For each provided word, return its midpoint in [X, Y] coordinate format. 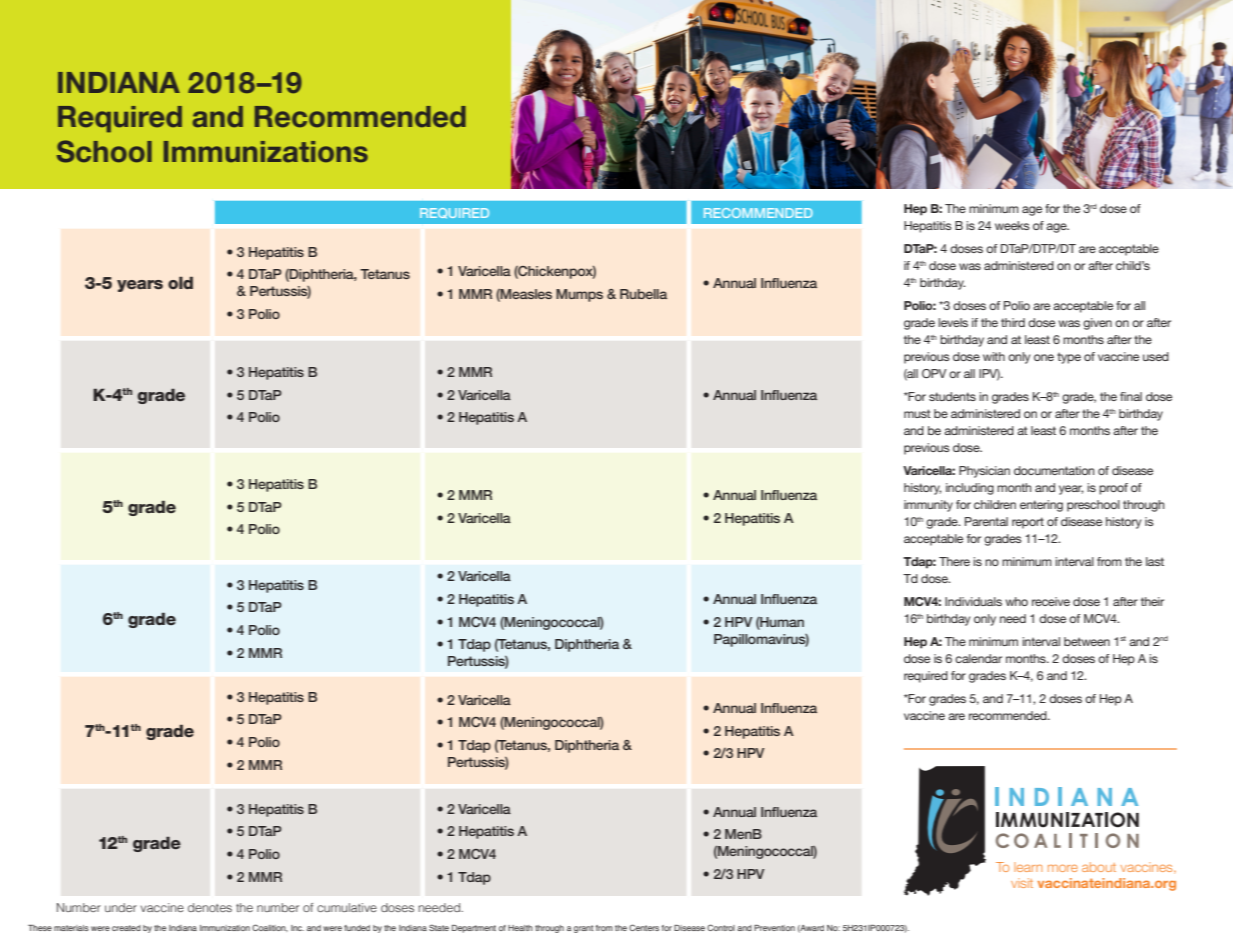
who [1016, 601]
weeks [1012, 225]
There [954, 561]
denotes [210, 907]
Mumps [579, 295]
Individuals [973, 601]
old [180, 282]
